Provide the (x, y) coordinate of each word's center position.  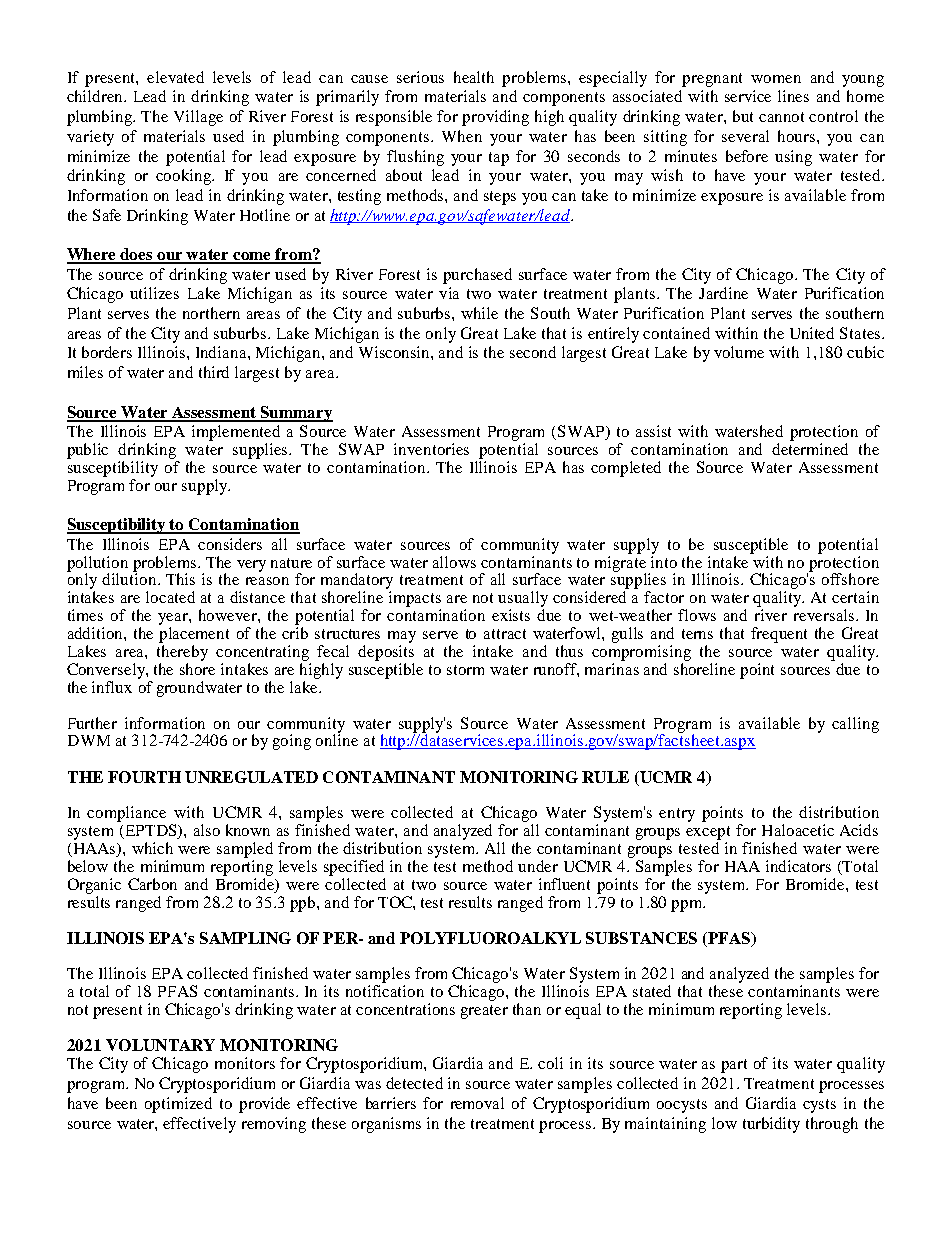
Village (198, 118)
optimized (178, 1105)
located (170, 597)
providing (495, 118)
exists (511, 615)
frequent (779, 635)
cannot (781, 117)
